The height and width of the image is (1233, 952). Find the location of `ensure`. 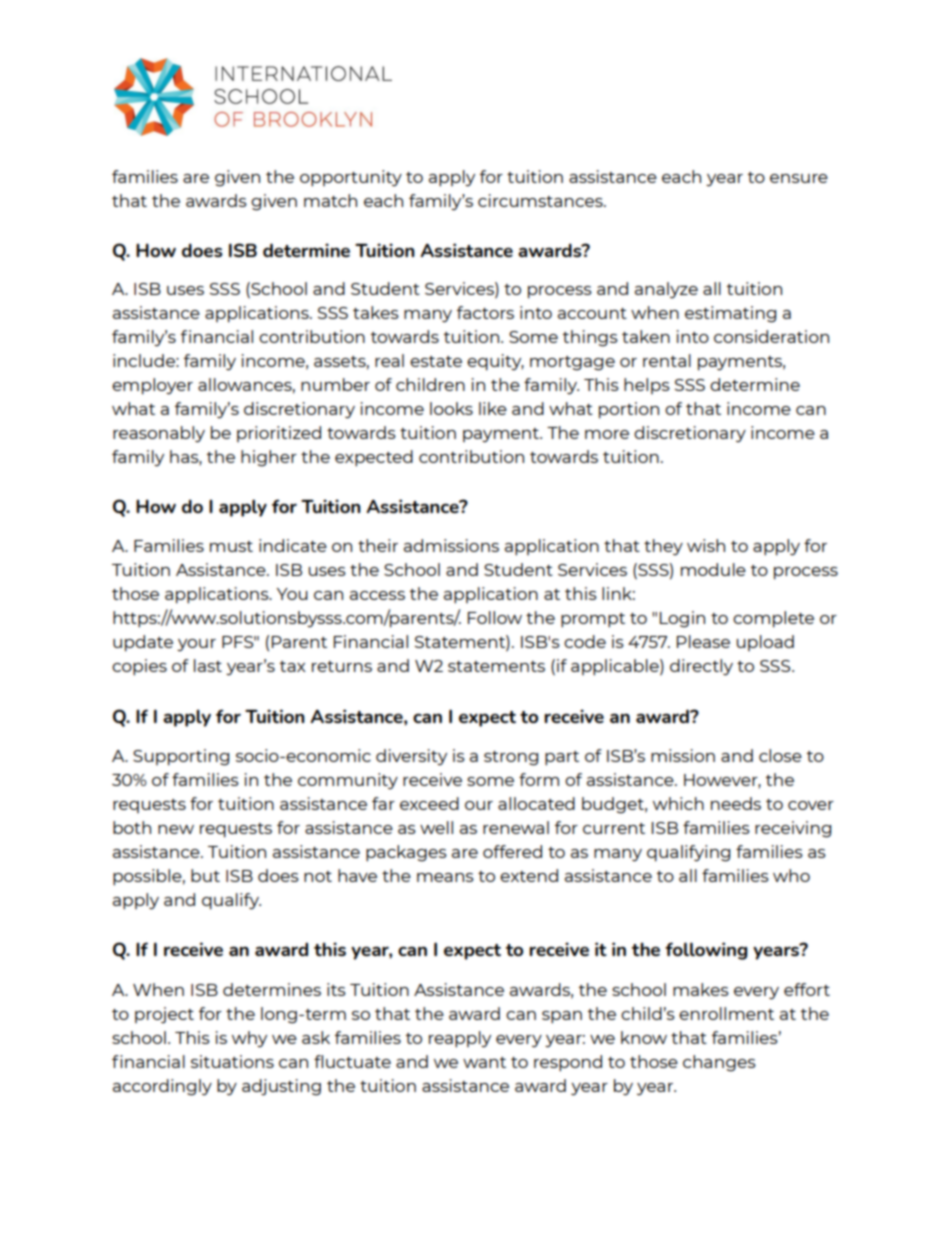

ensure is located at coordinates (799, 178).
